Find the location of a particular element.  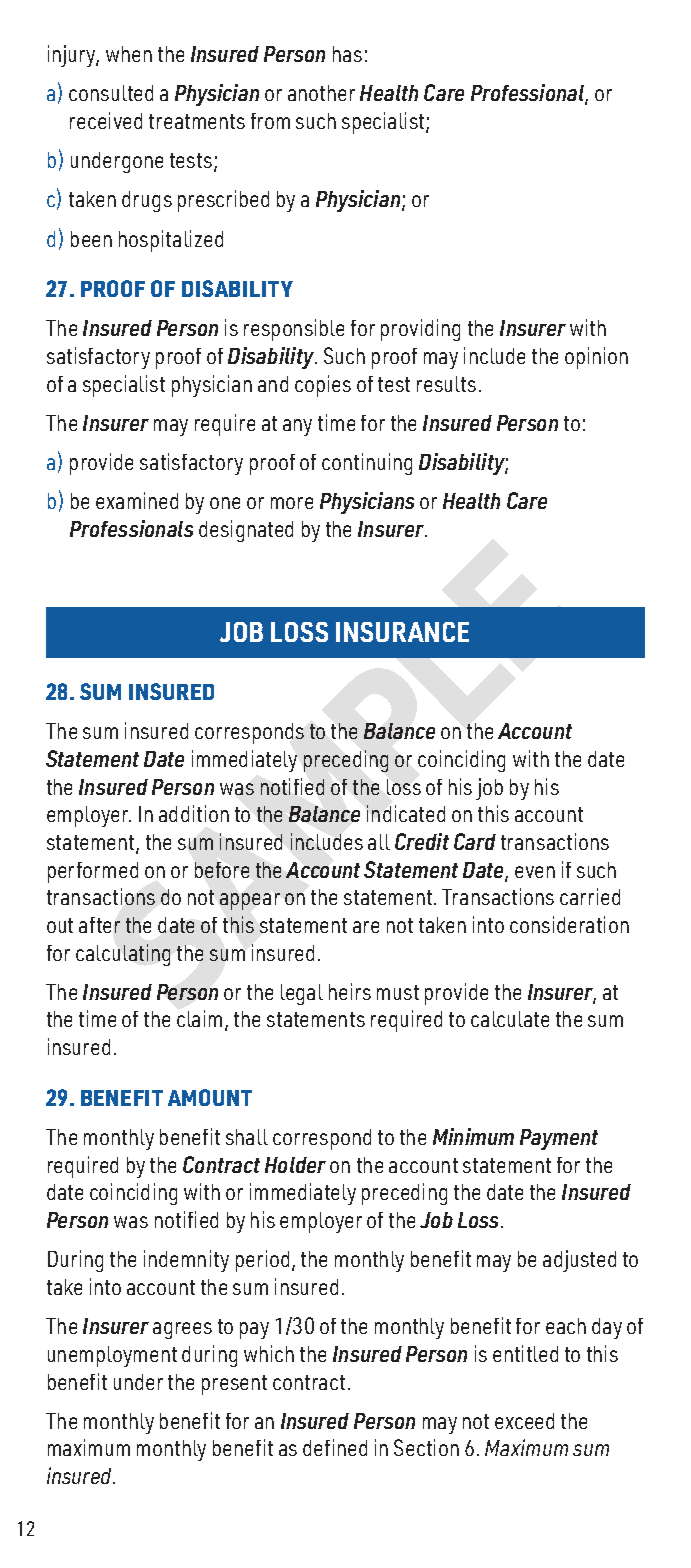

consideration is located at coordinates (569, 924).
